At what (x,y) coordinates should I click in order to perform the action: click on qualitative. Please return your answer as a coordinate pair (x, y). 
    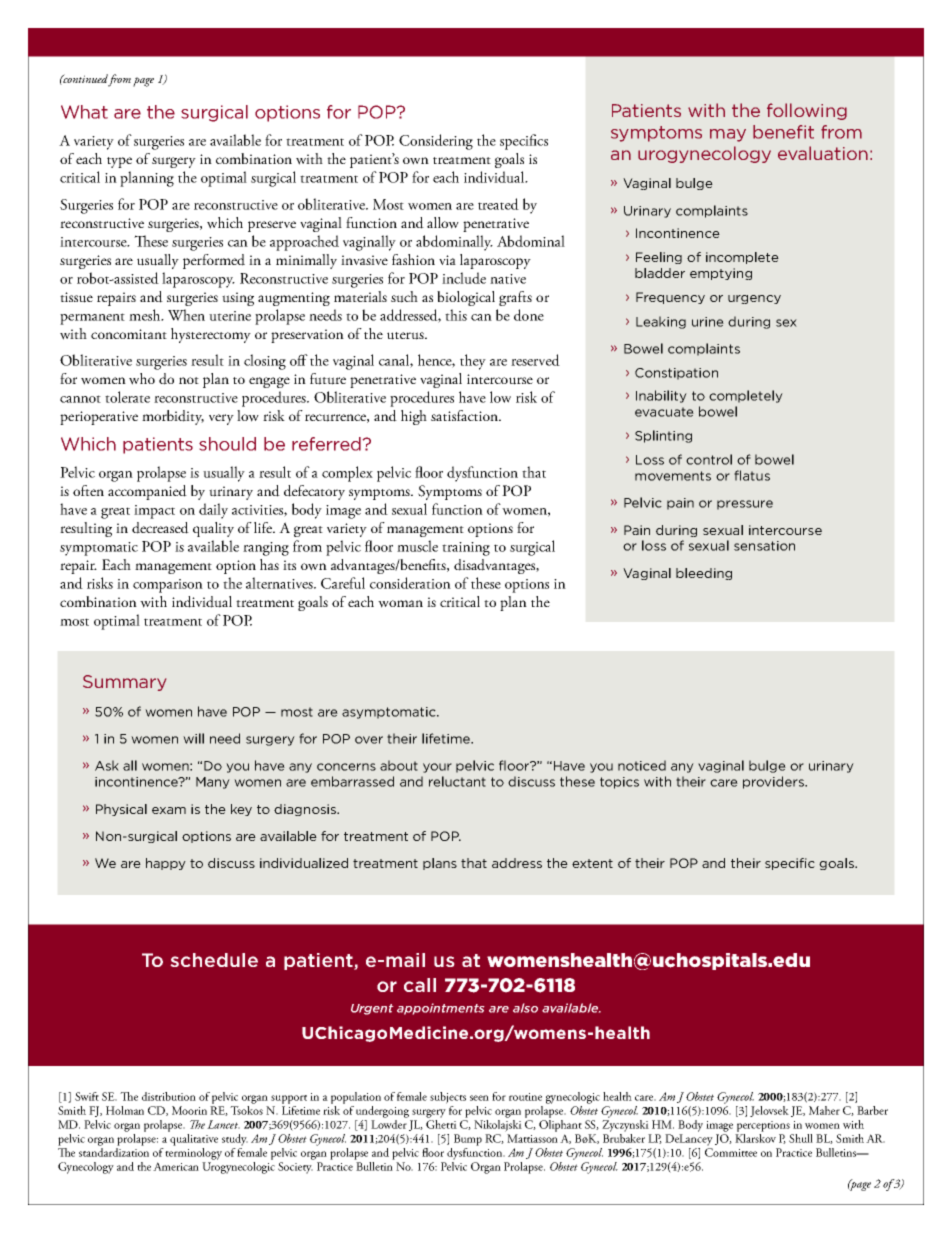
    Looking at the image, I should click on (194, 1140).
